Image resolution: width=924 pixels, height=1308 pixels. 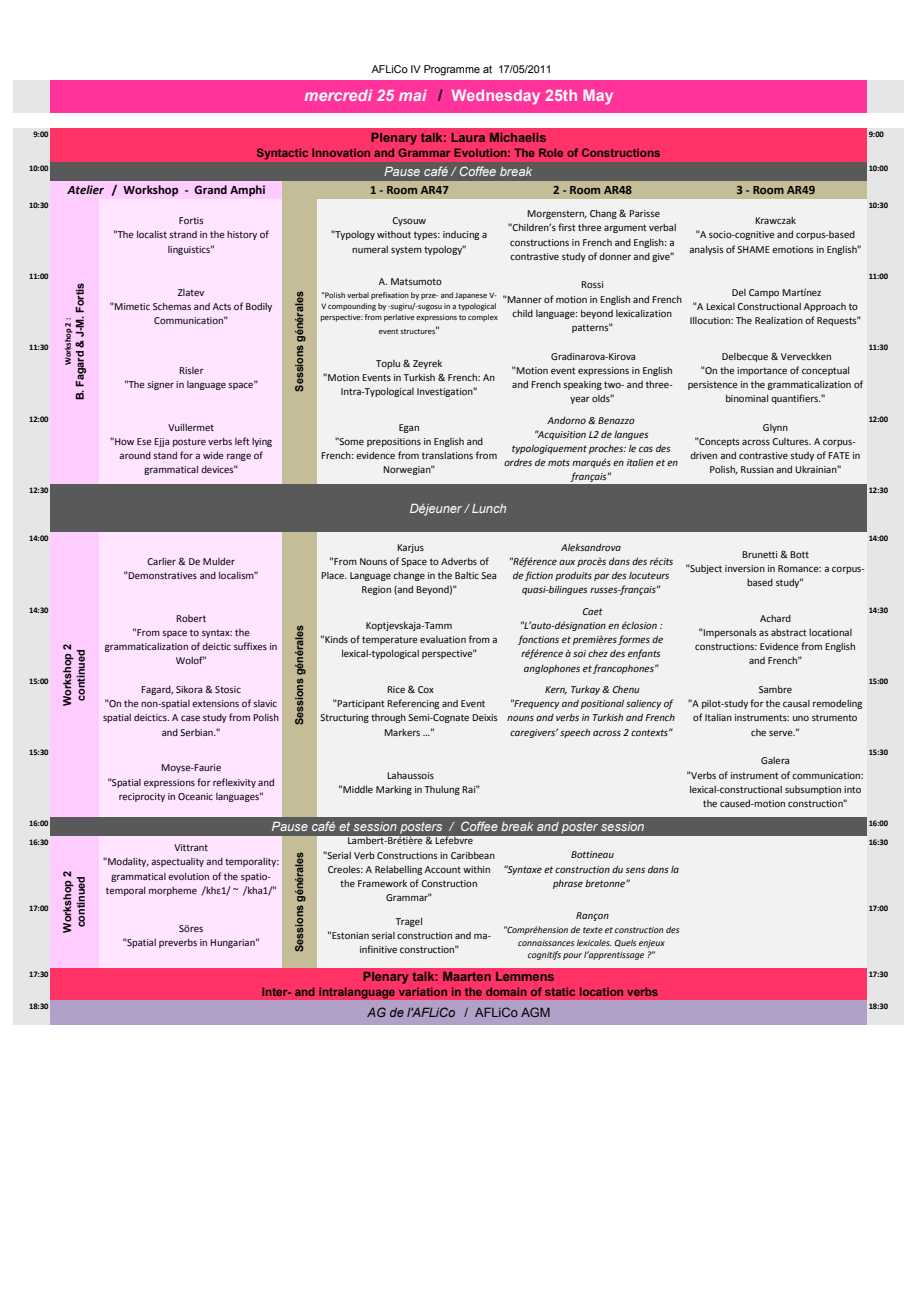 What do you see at coordinates (282, 153) in the document?
I see `Syntactic` at bounding box center [282, 153].
